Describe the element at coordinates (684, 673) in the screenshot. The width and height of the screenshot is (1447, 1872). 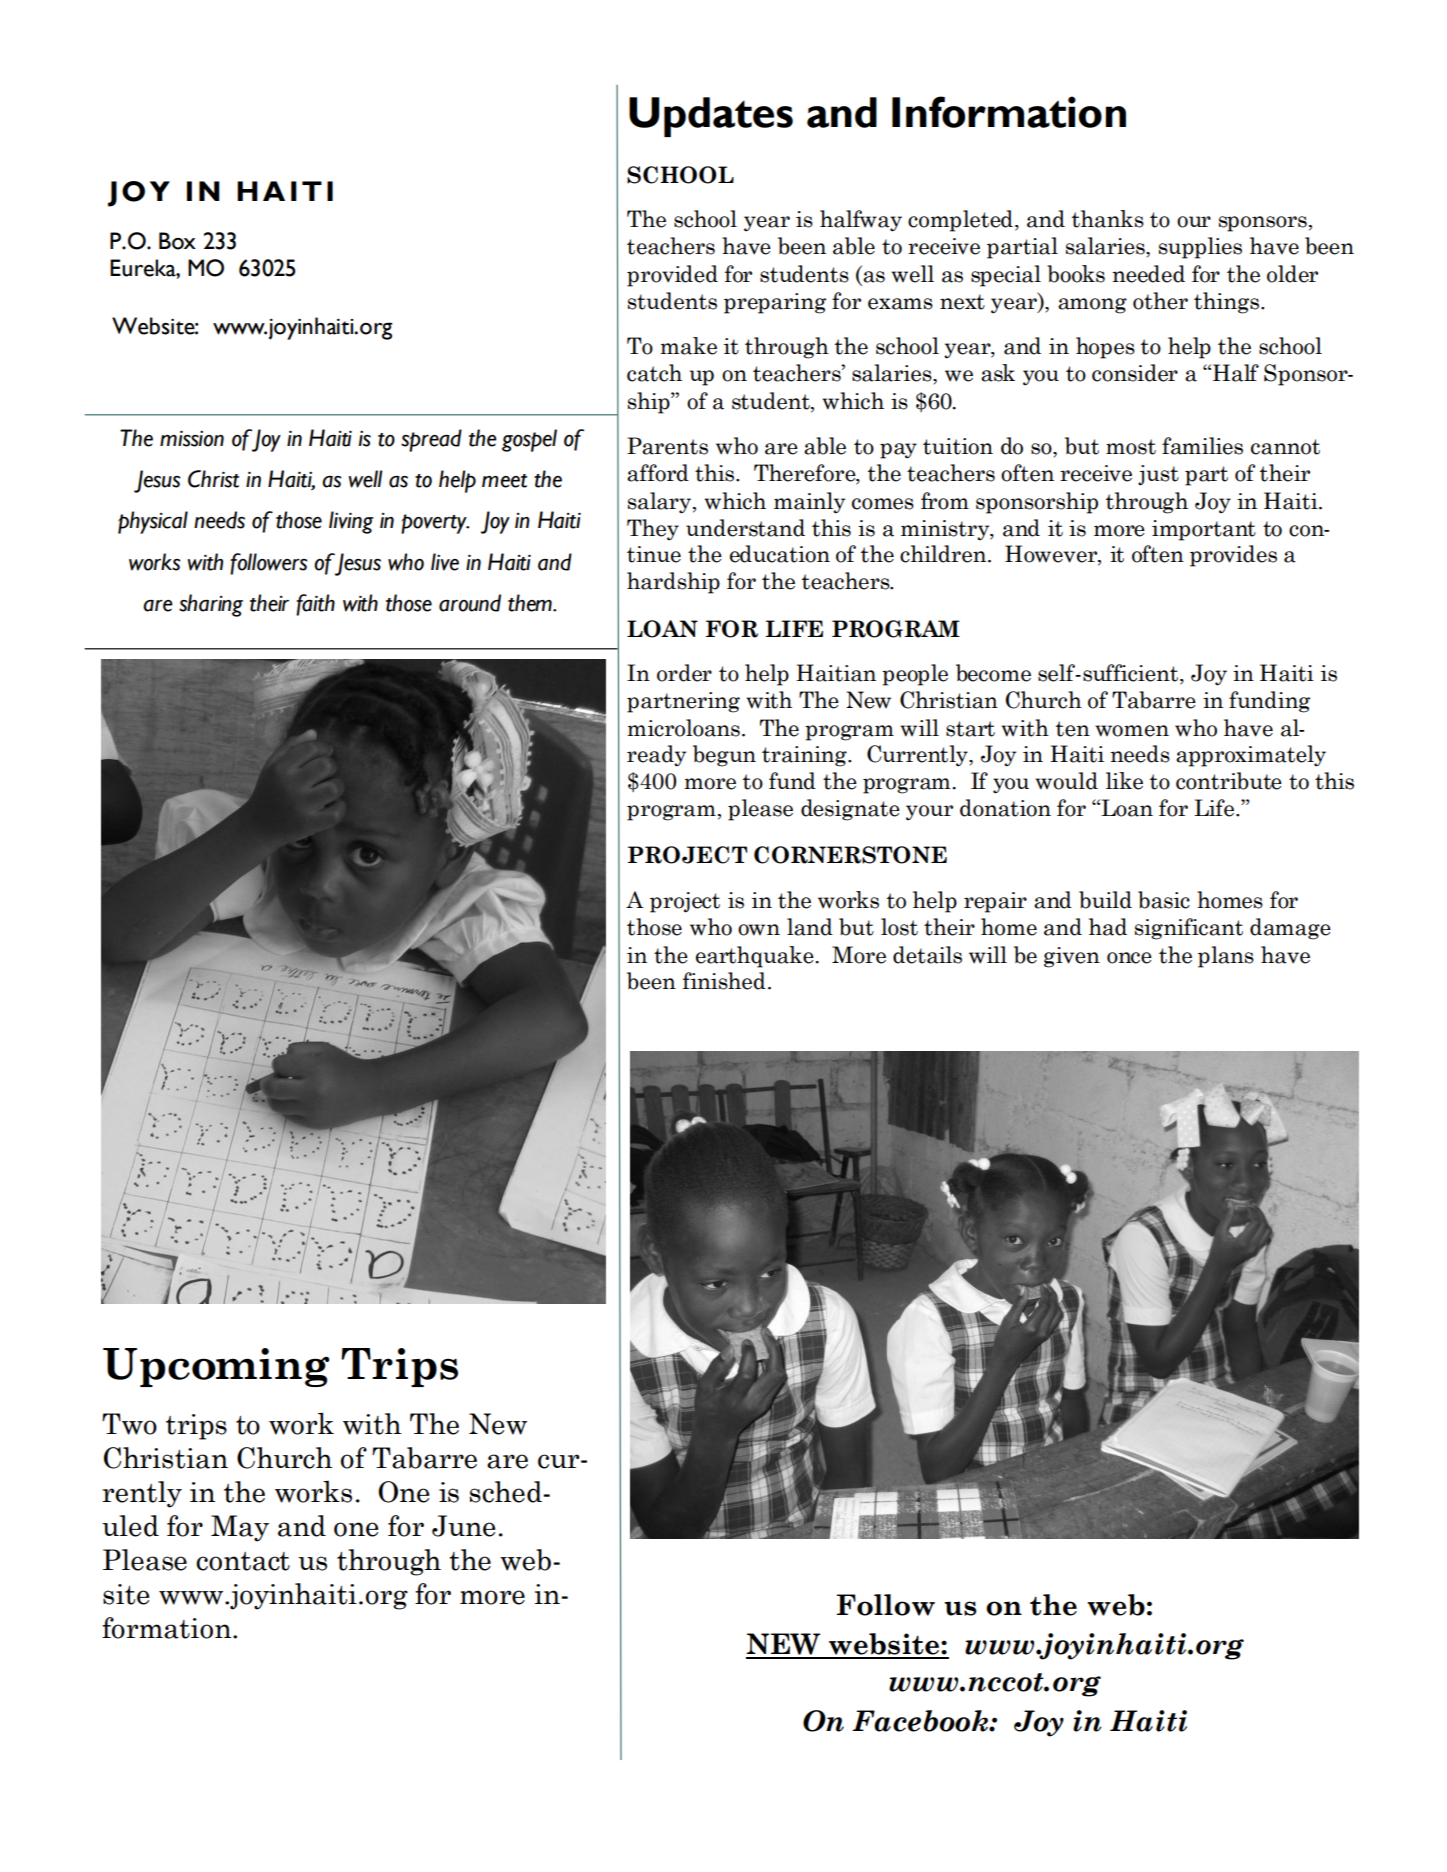
I see `order` at that location.
